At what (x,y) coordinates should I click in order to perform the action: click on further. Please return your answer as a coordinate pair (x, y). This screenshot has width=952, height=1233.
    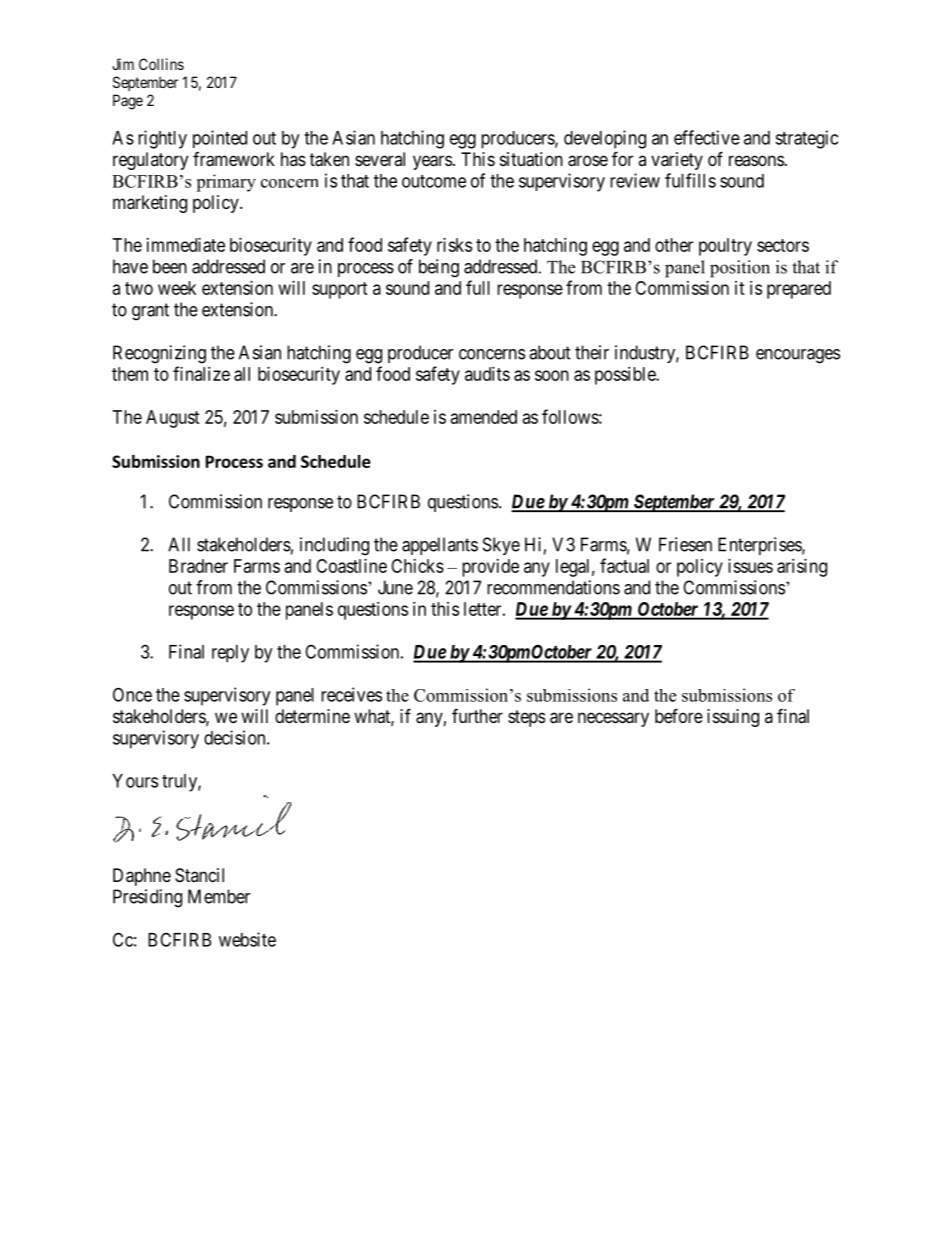
    Looking at the image, I should click on (477, 715).
